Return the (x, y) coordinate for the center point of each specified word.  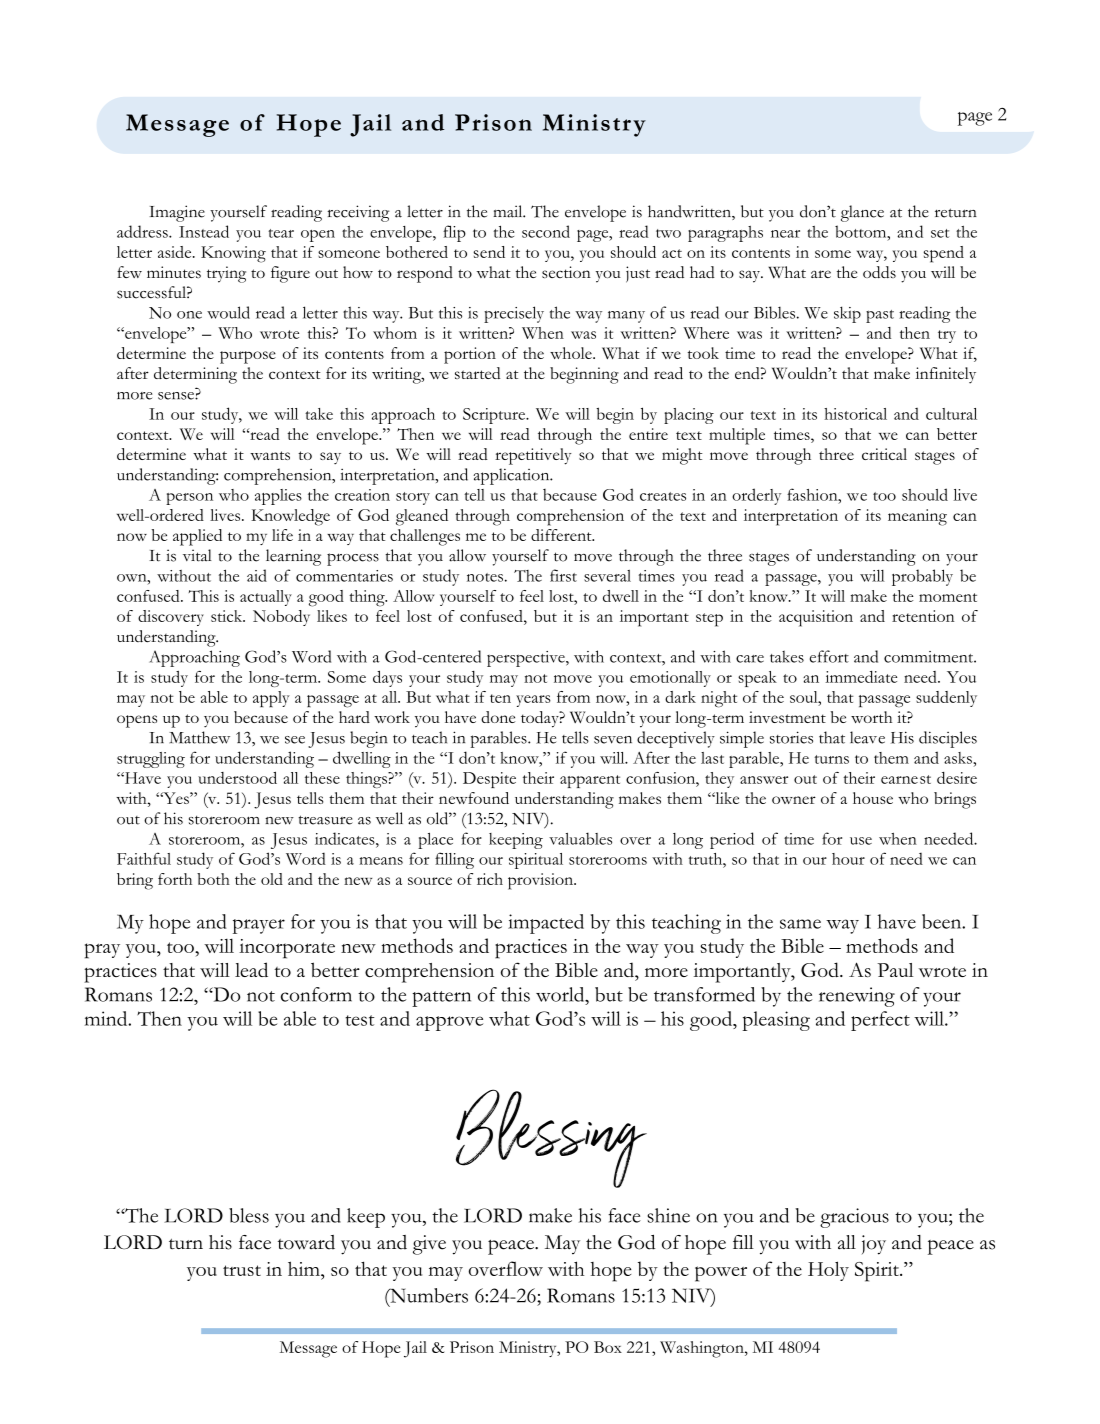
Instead (204, 231)
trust (242, 1270)
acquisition (816, 618)
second (546, 231)
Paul (895, 970)
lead (251, 969)
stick (228, 616)
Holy (828, 1271)
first (563, 575)
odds (879, 272)
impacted (546, 924)
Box (608, 1347)
